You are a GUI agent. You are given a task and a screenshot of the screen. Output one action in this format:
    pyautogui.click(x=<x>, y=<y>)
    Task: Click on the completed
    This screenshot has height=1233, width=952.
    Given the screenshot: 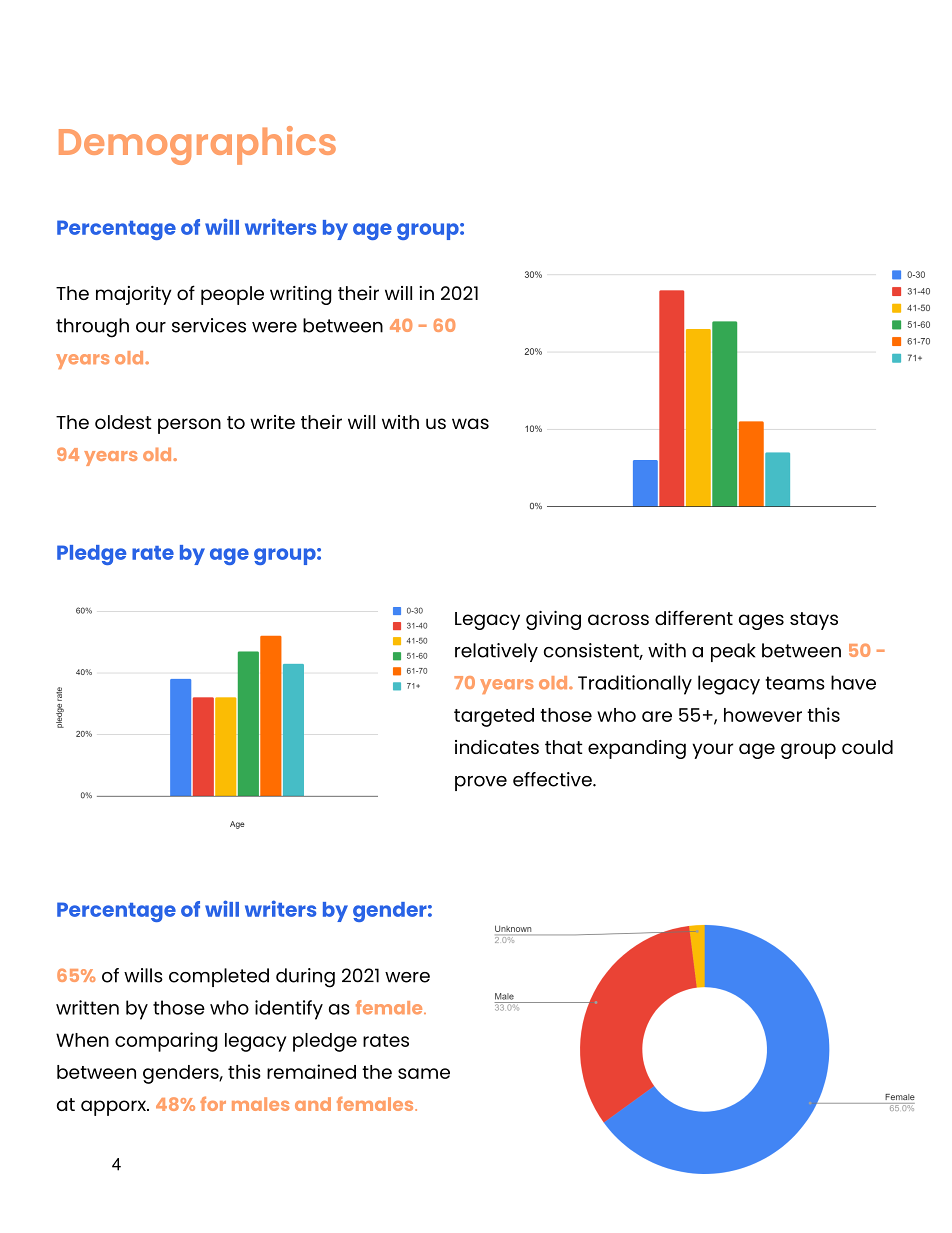 What is the action you would take?
    pyautogui.click(x=219, y=977)
